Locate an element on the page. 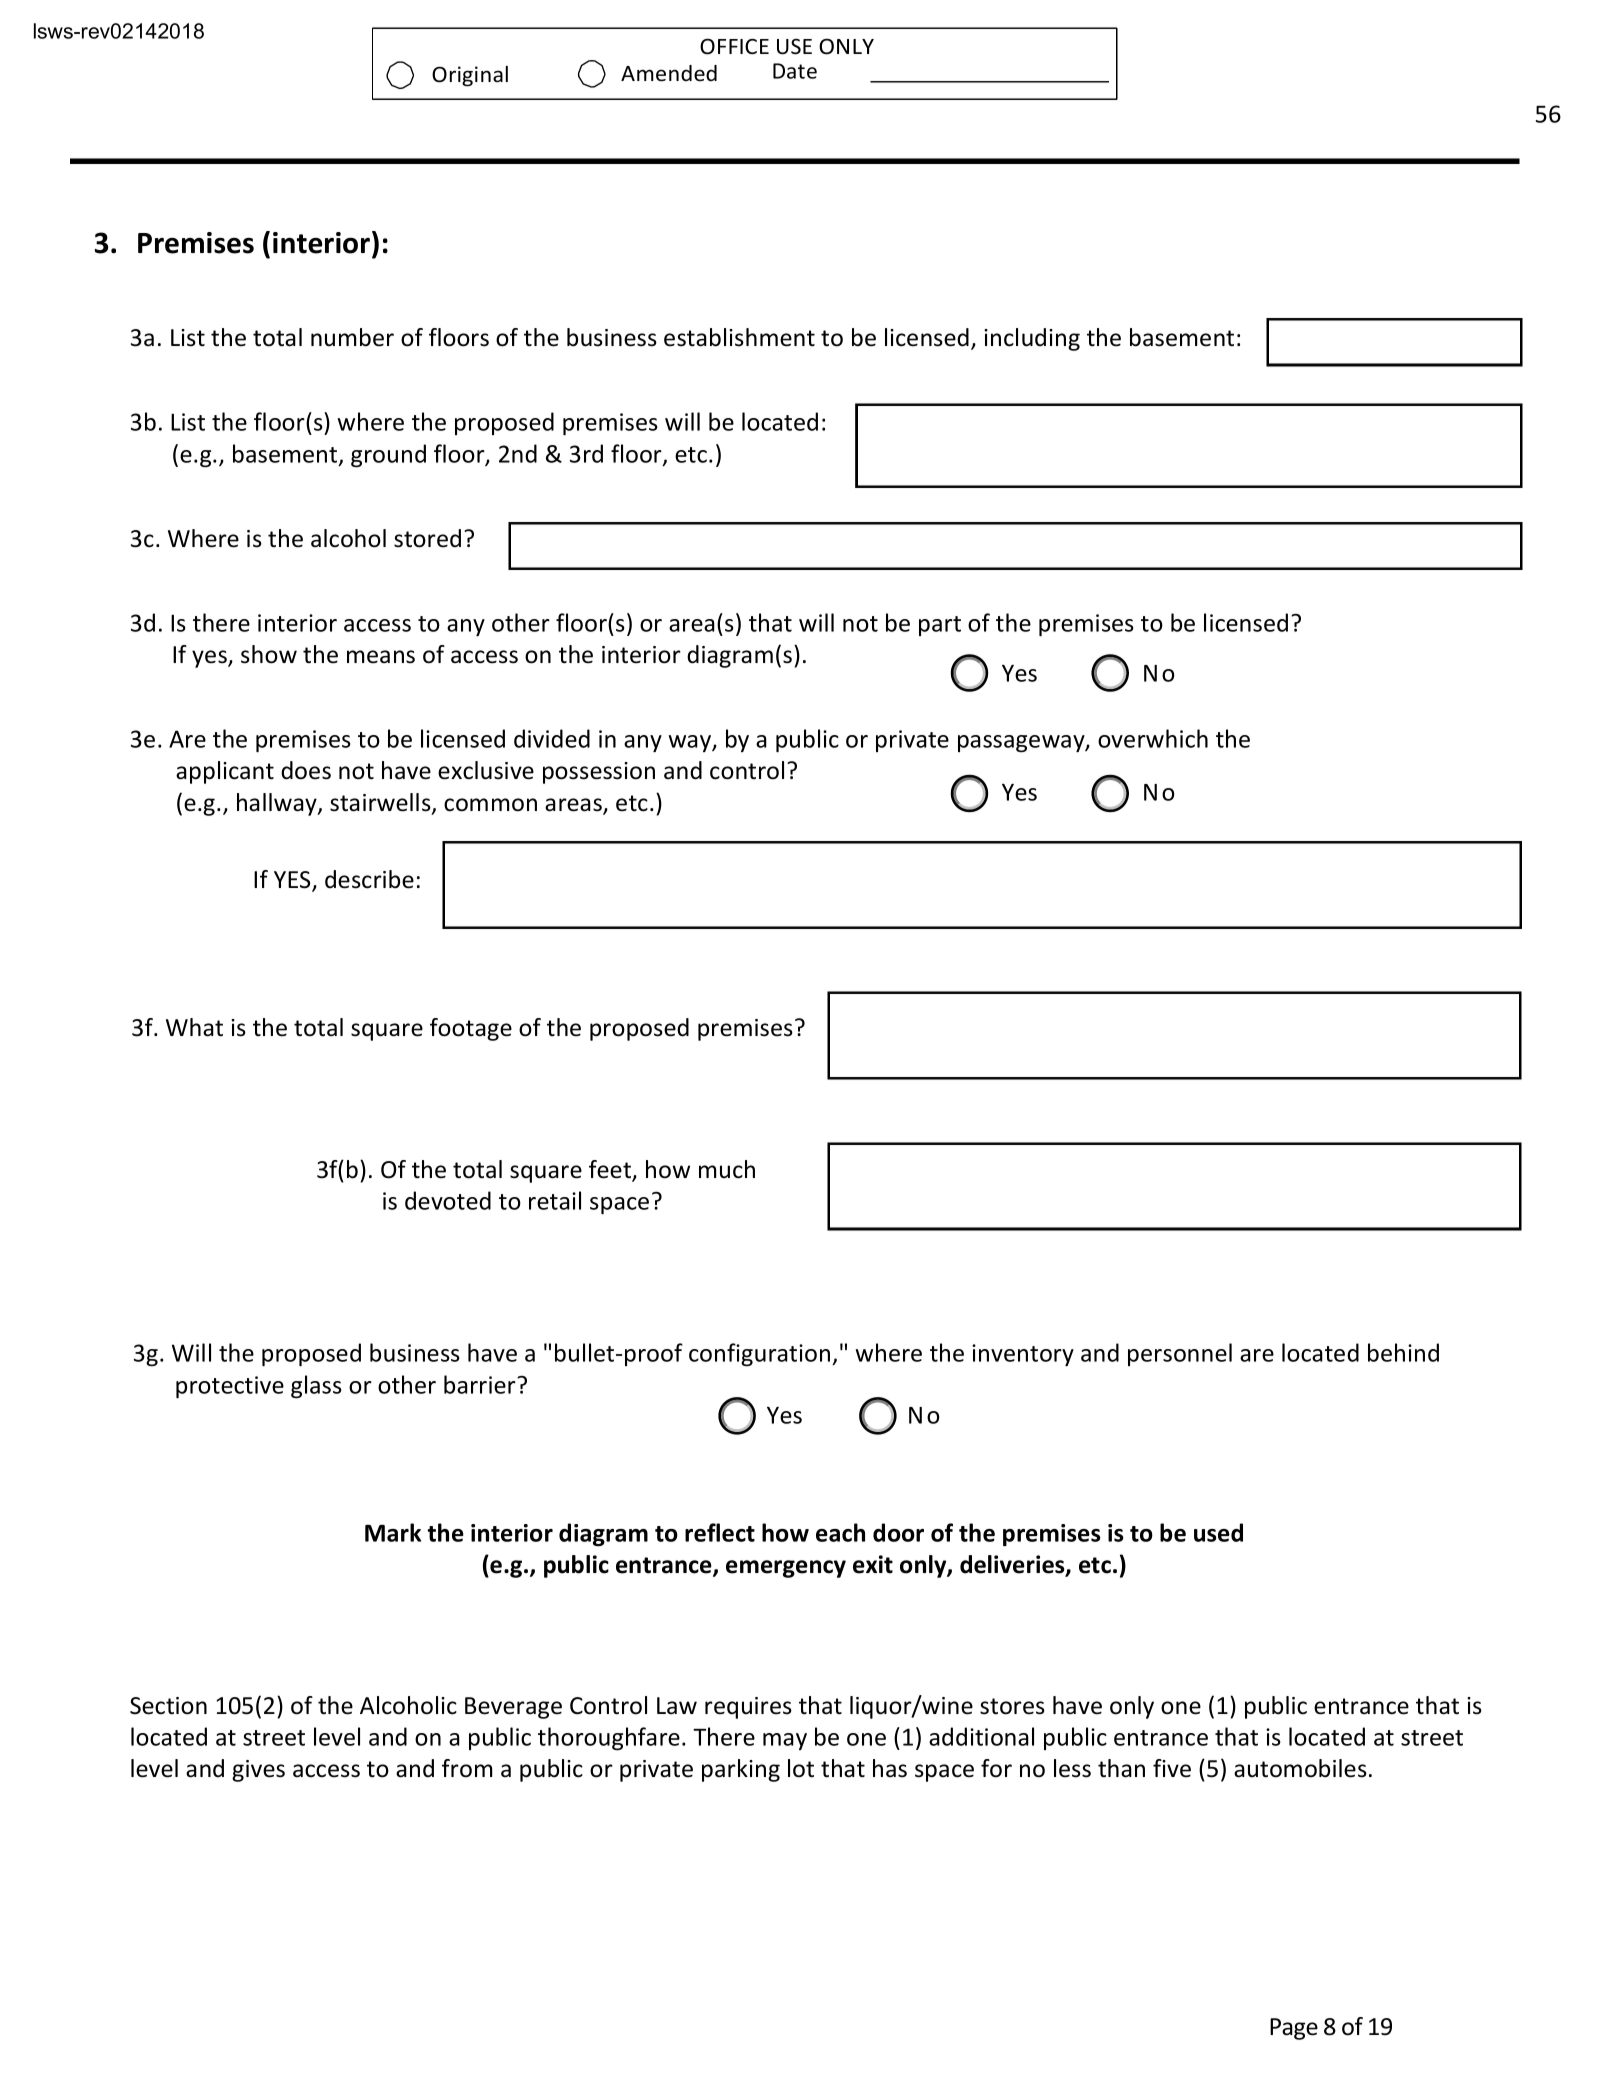  glass is located at coordinates (316, 1387).
